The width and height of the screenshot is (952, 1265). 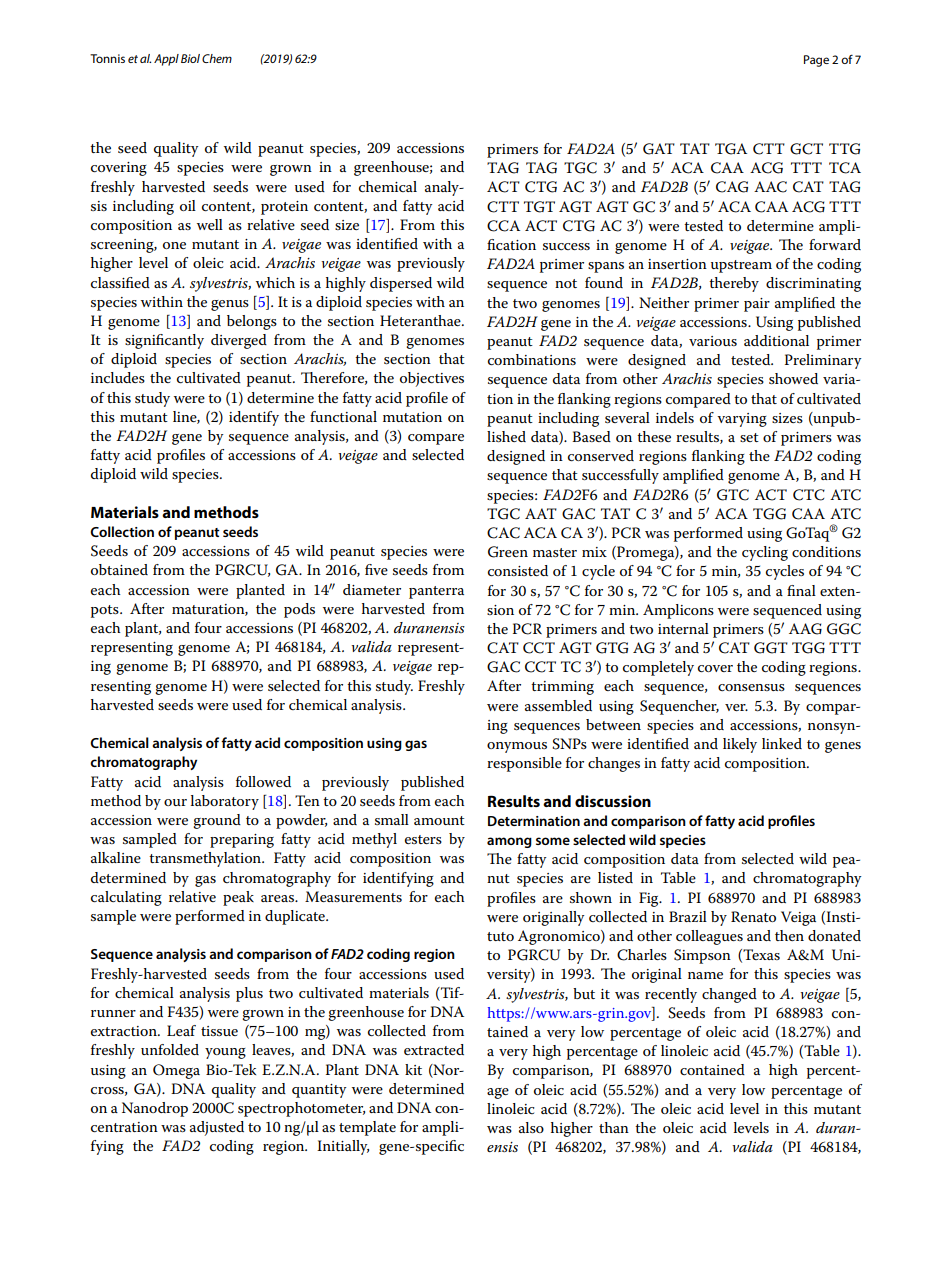 I want to click on also, so click(x=531, y=1127).
